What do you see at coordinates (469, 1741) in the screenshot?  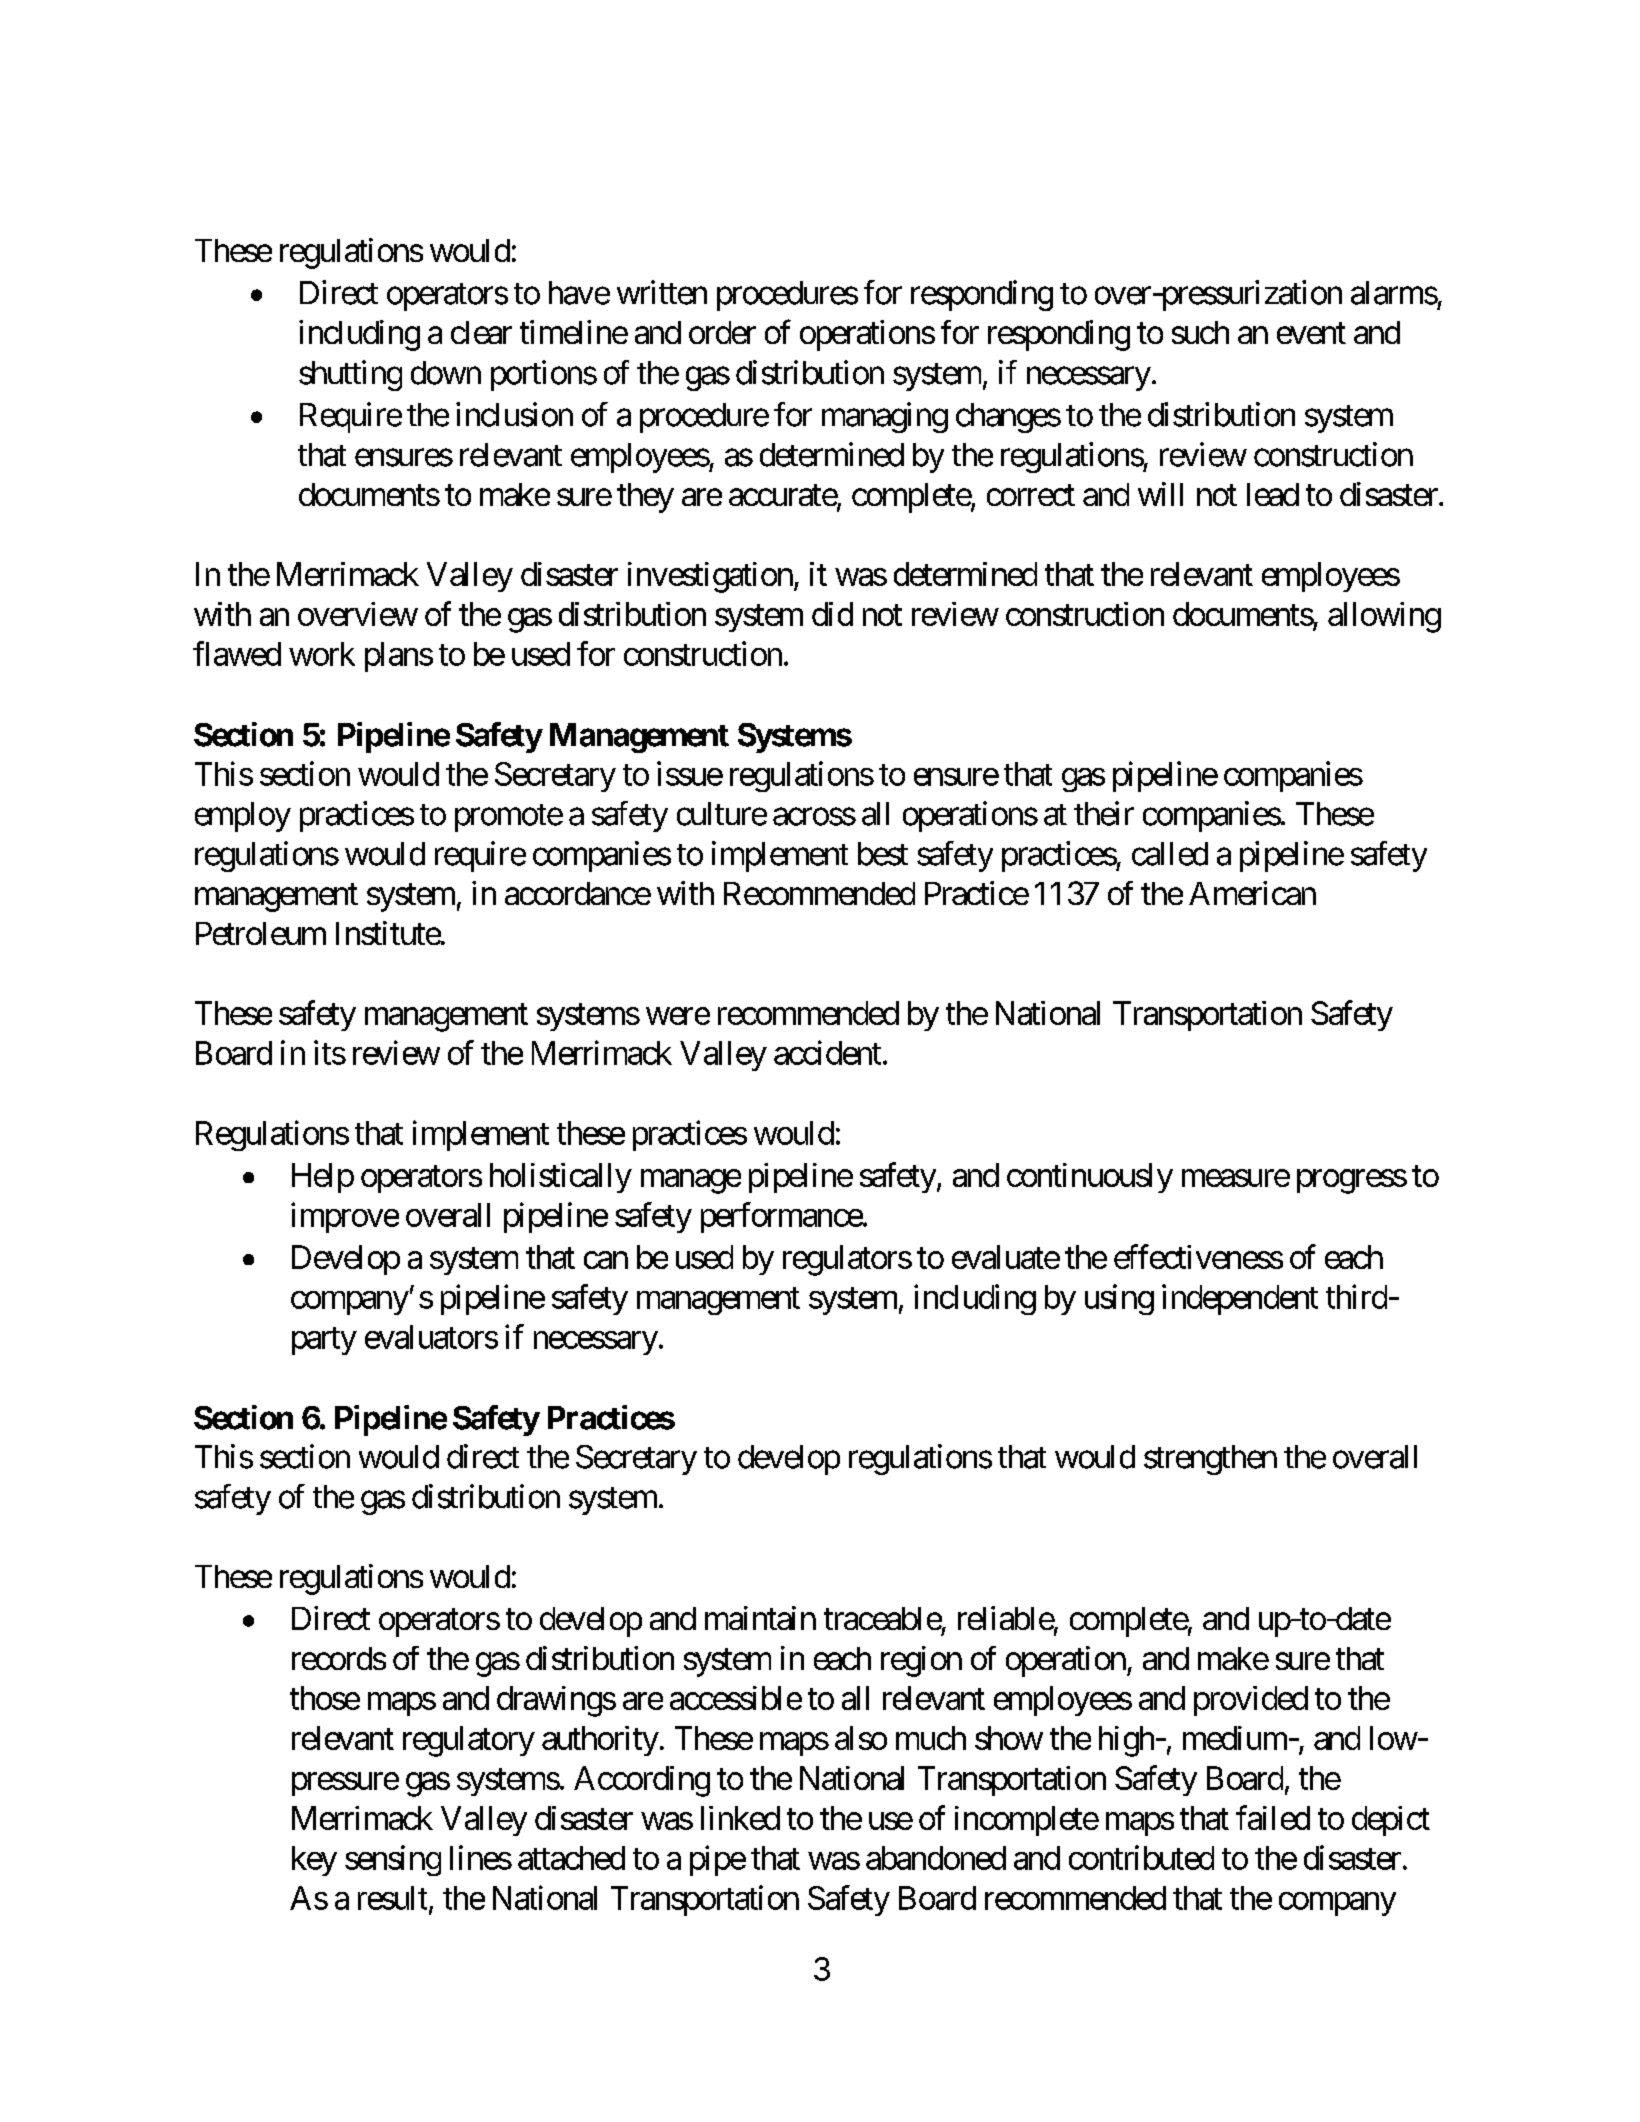 I see `regulatory` at bounding box center [469, 1741].
